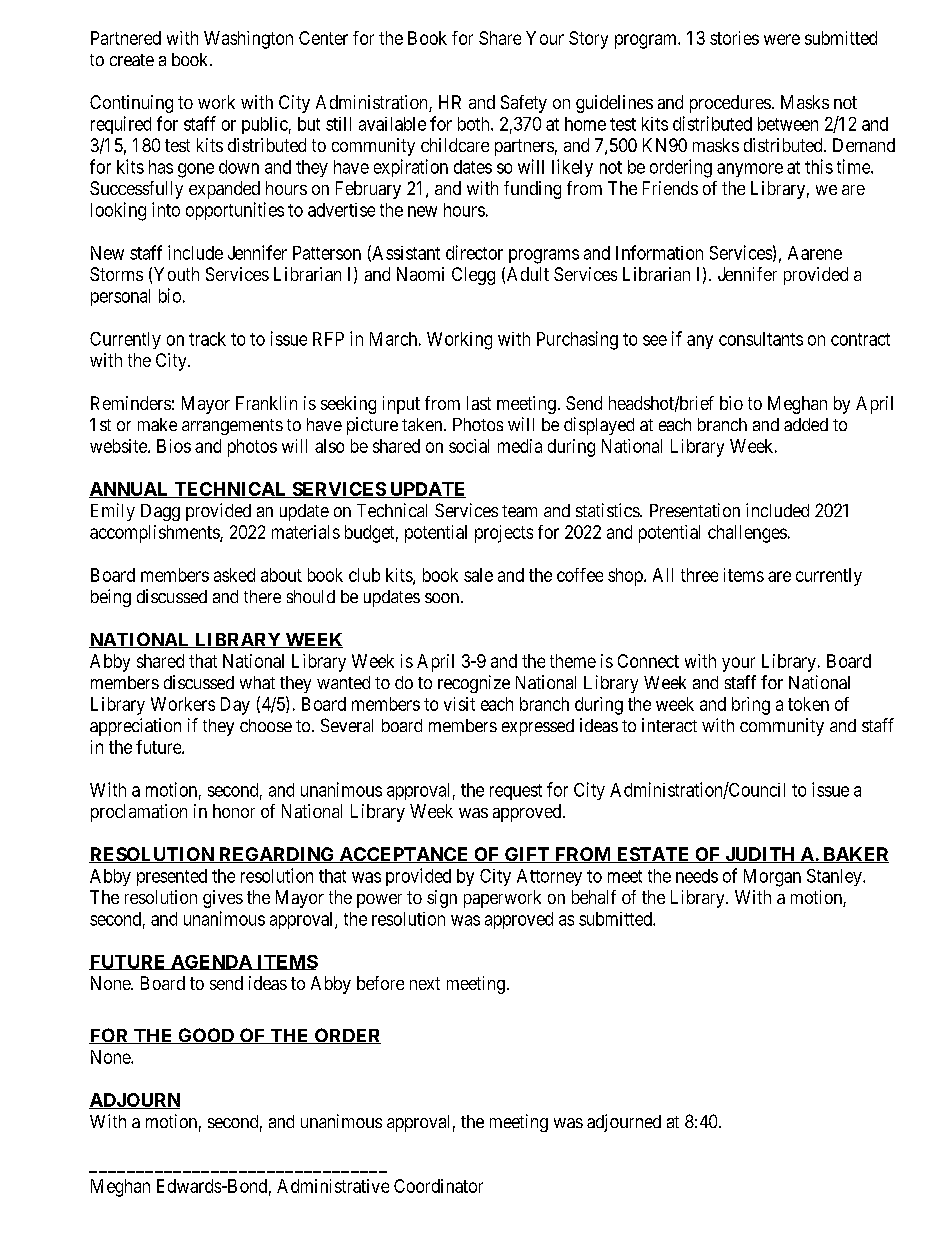 The height and width of the screenshot is (1233, 952). I want to click on Safety, so click(524, 104).
